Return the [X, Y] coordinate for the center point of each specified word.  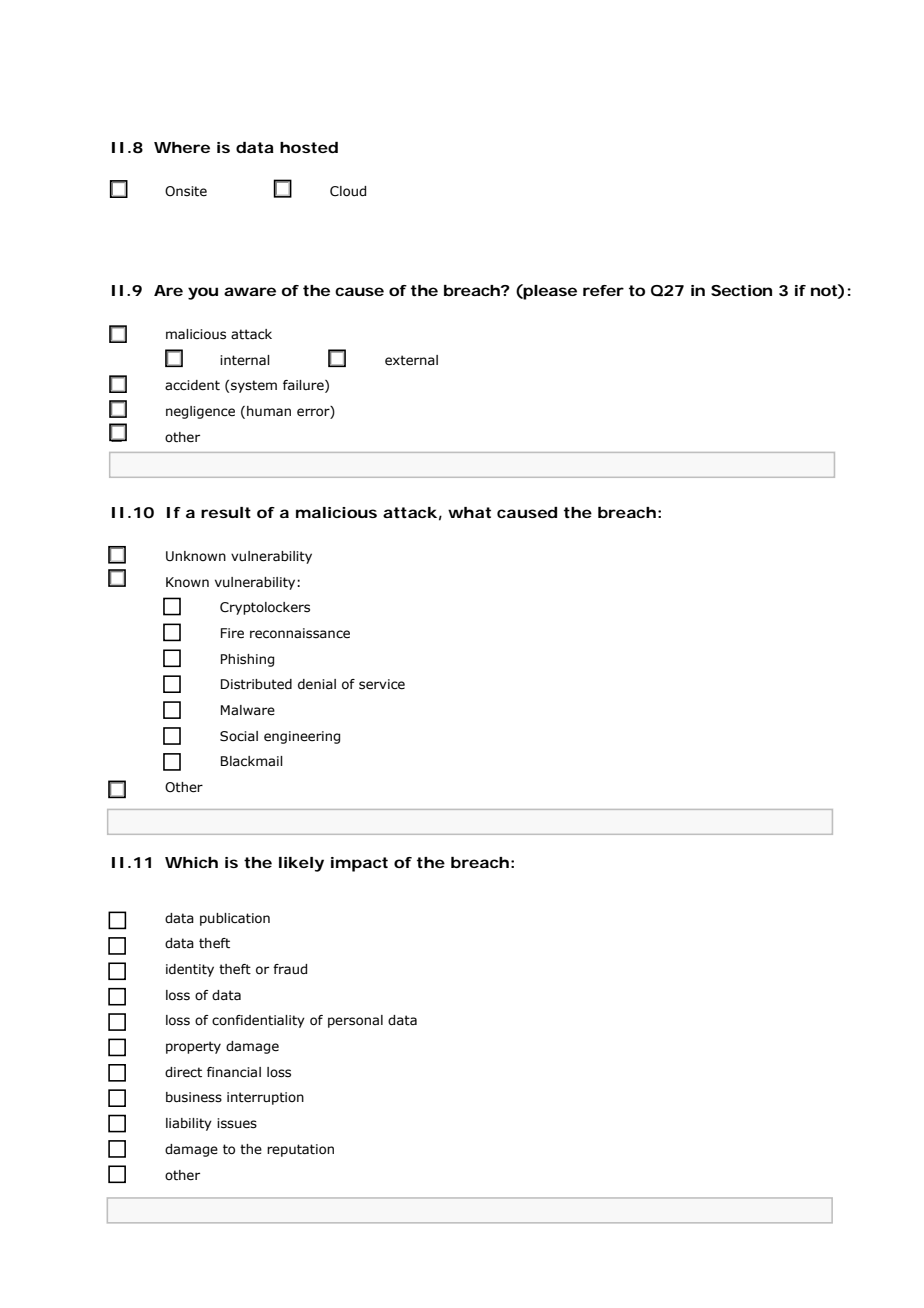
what [469, 512]
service [382, 684]
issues [237, 1123]
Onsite [186, 191]
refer [603, 290]
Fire [232, 633]
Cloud [348, 191]
